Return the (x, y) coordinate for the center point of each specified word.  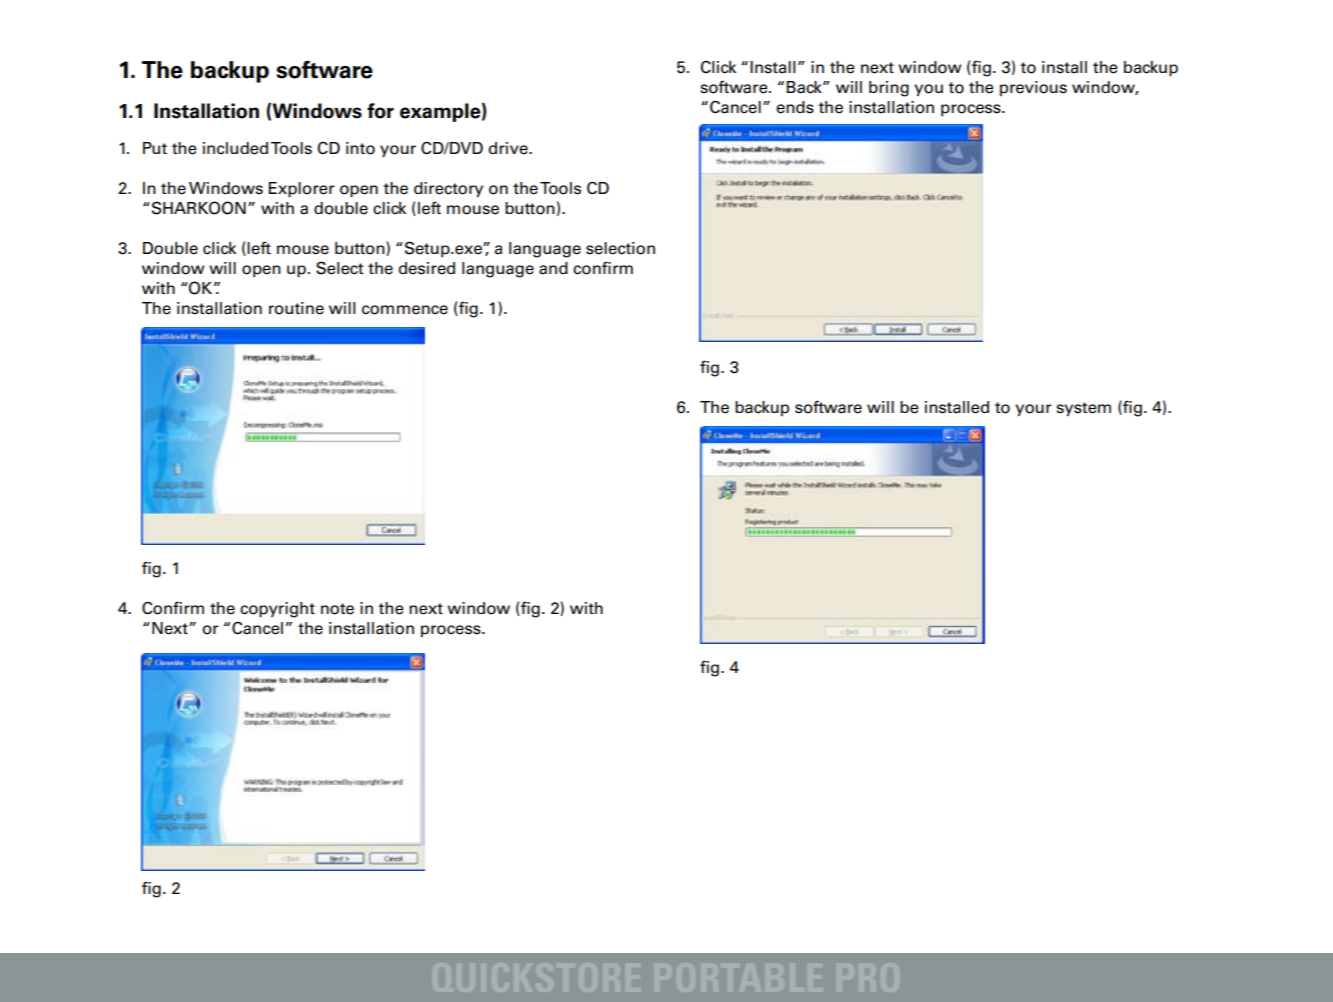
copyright (277, 610)
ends (795, 107)
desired (426, 268)
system (1083, 409)
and (553, 268)
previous (1033, 89)
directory (448, 189)
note (337, 609)
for (380, 111)
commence (405, 310)
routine (296, 308)
